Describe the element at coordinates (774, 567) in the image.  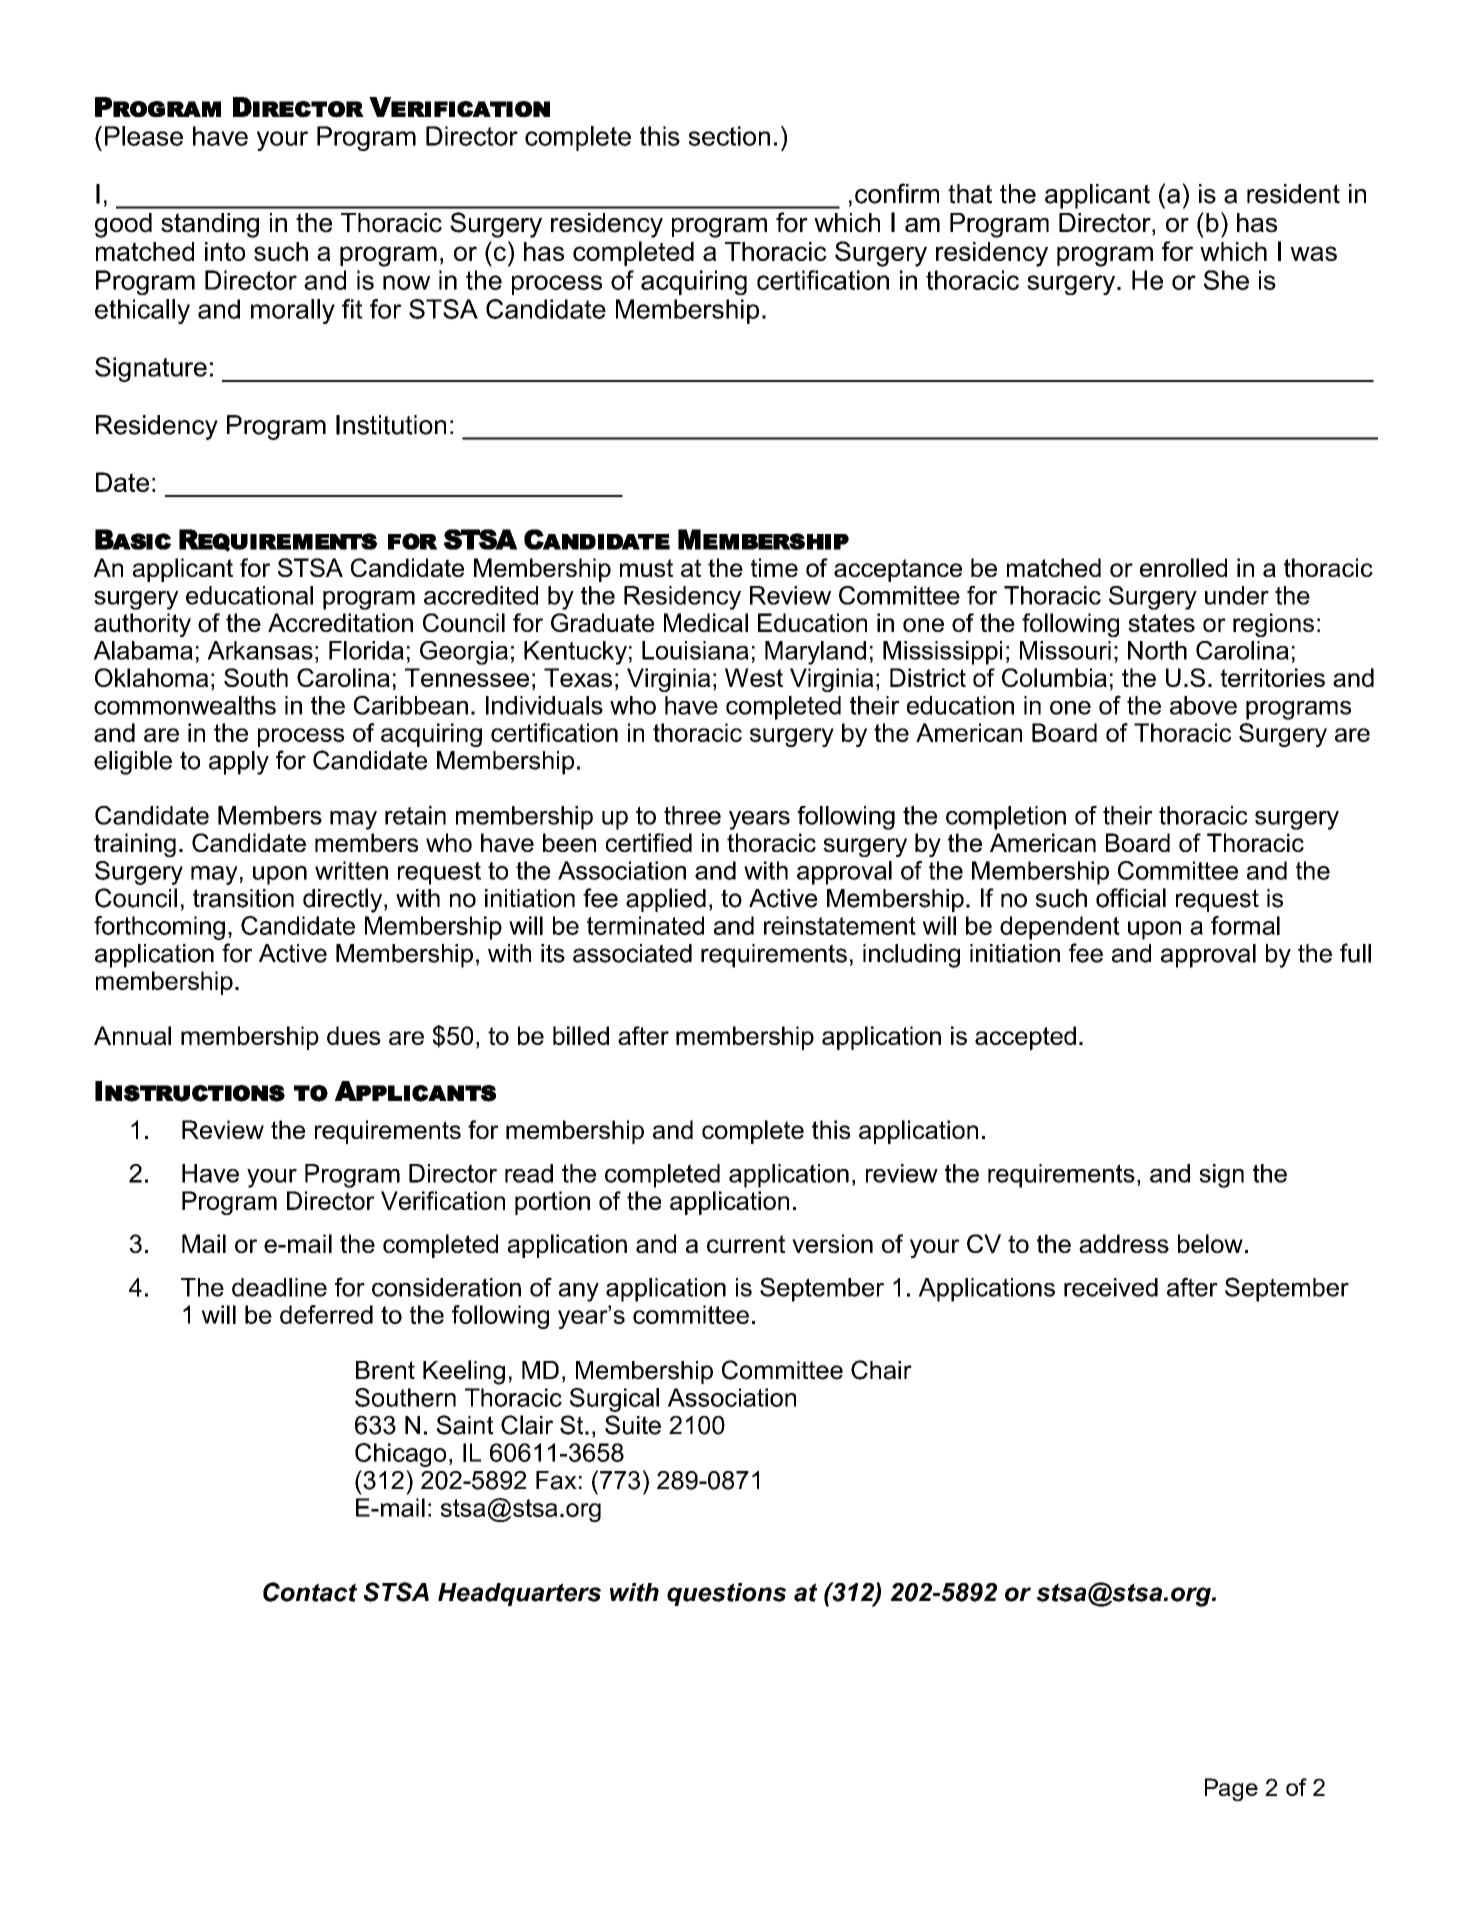
I see `time` at that location.
